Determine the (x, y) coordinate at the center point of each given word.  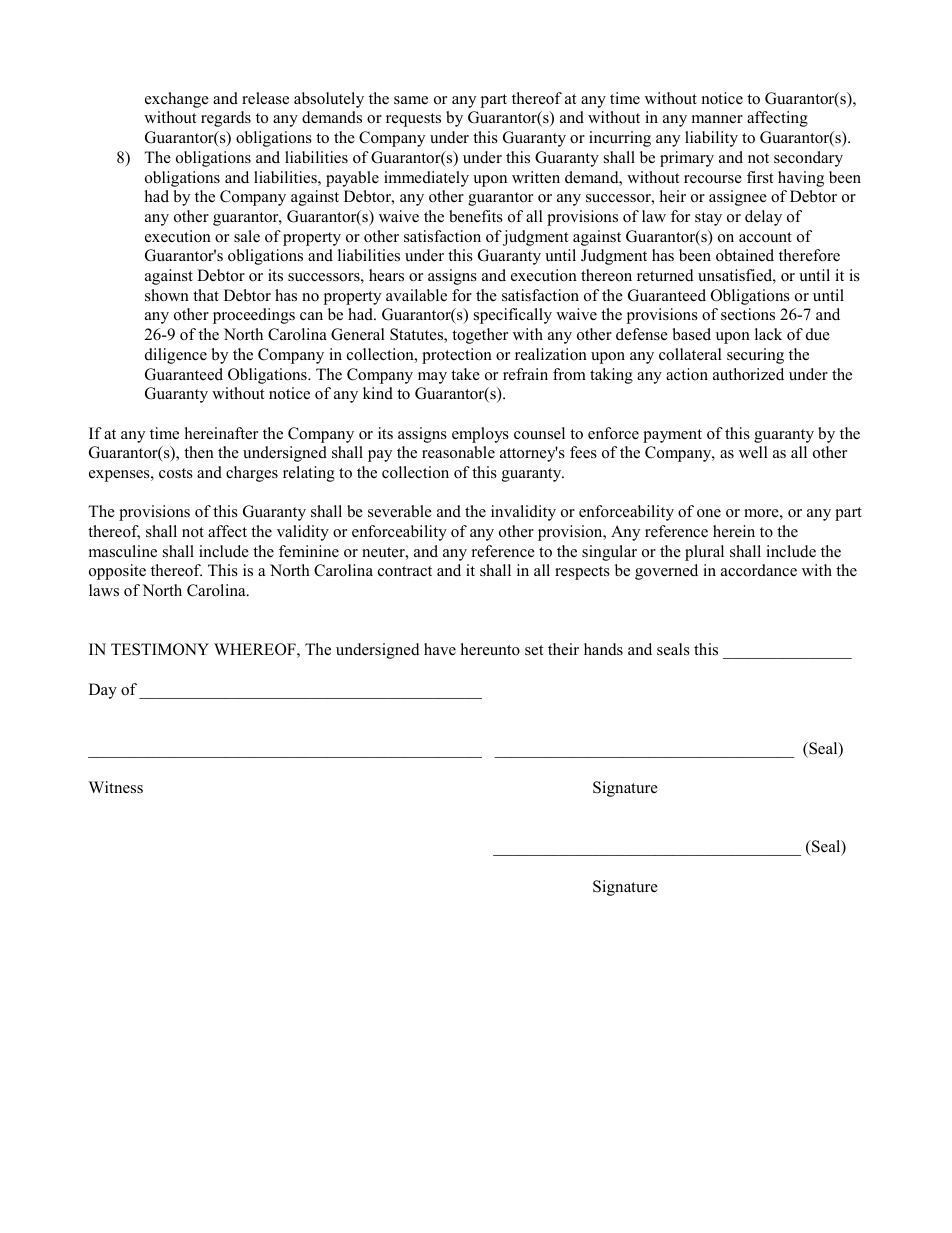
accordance (759, 570)
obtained (745, 255)
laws (104, 590)
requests (413, 120)
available (416, 295)
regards (226, 119)
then (199, 452)
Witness (116, 787)
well (753, 452)
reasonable (458, 452)
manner (717, 119)
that (206, 295)
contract (405, 571)
